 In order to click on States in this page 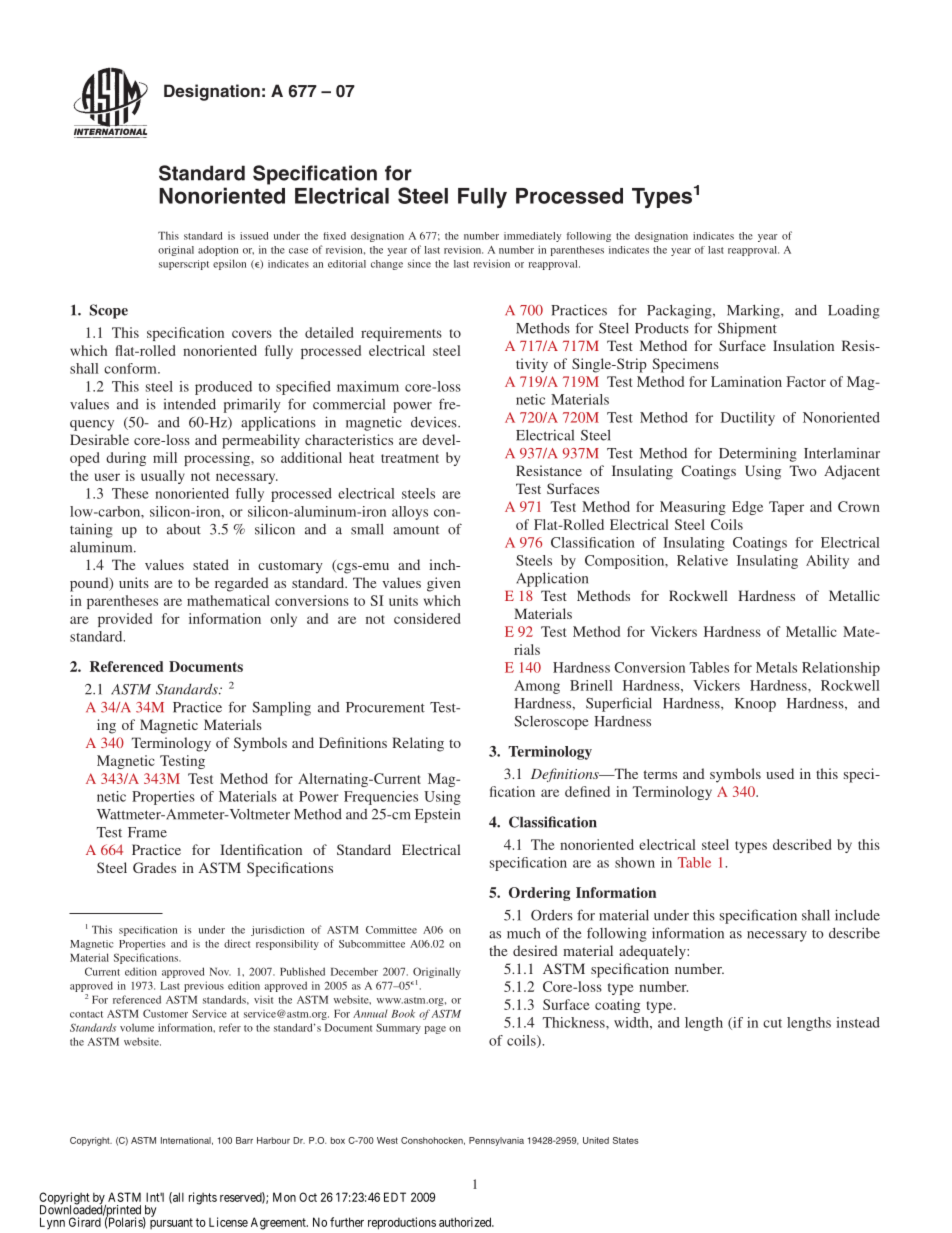, I will do `click(626, 1140)`.
